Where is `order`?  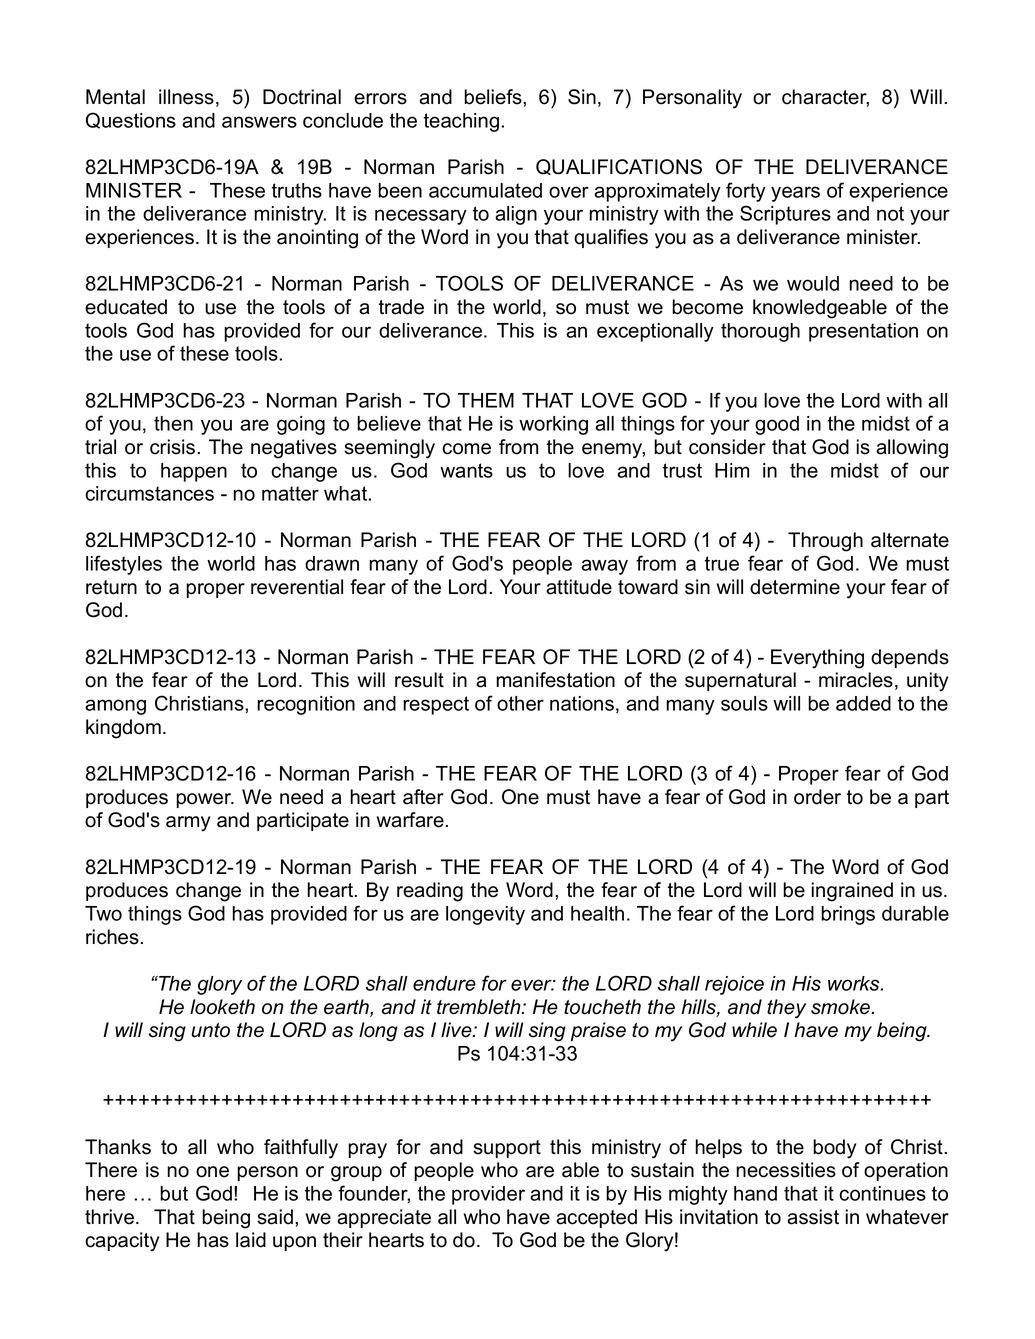
order is located at coordinates (817, 797).
